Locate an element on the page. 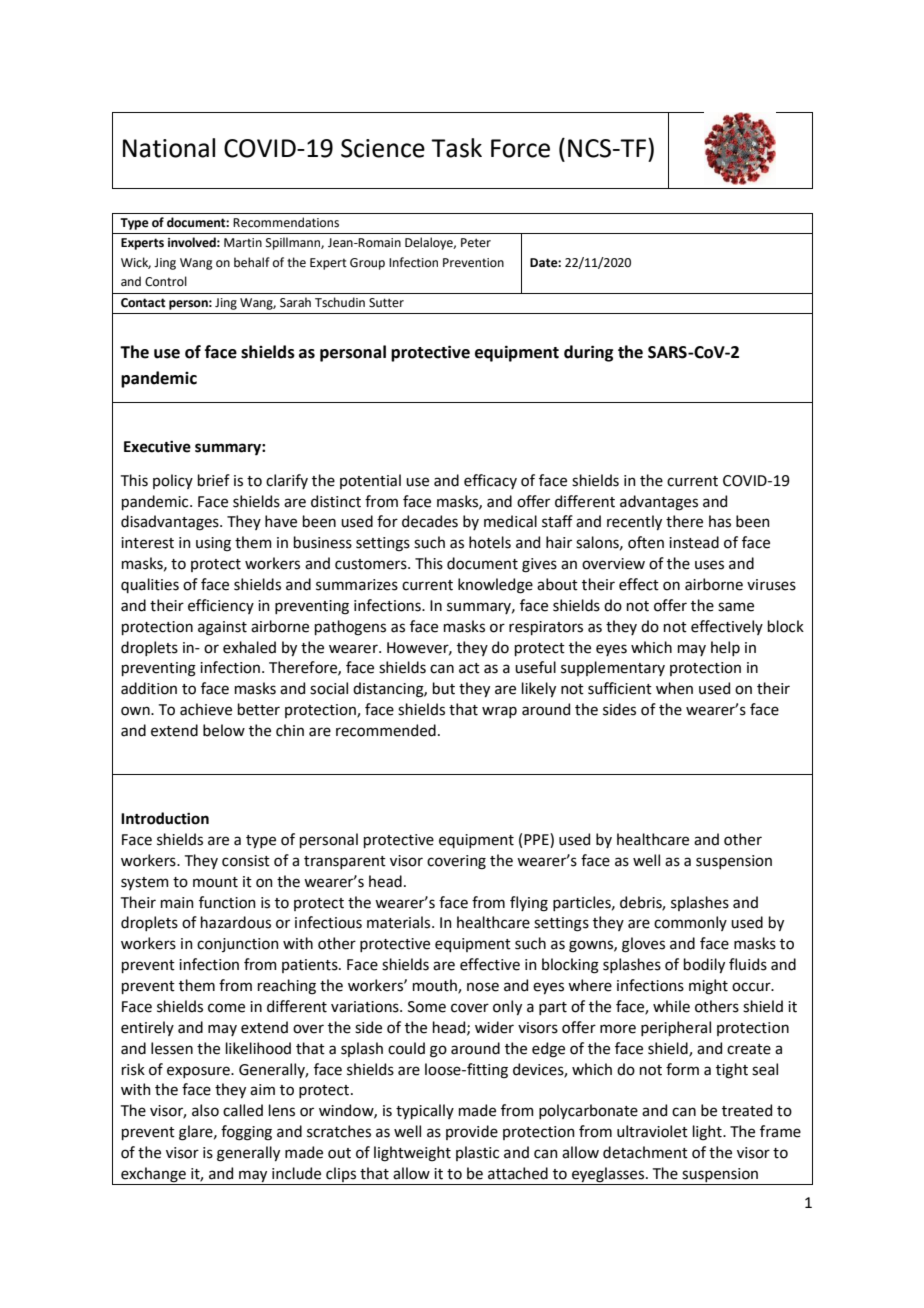 This page has width=924, height=1308. function is located at coordinates (227, 902).
